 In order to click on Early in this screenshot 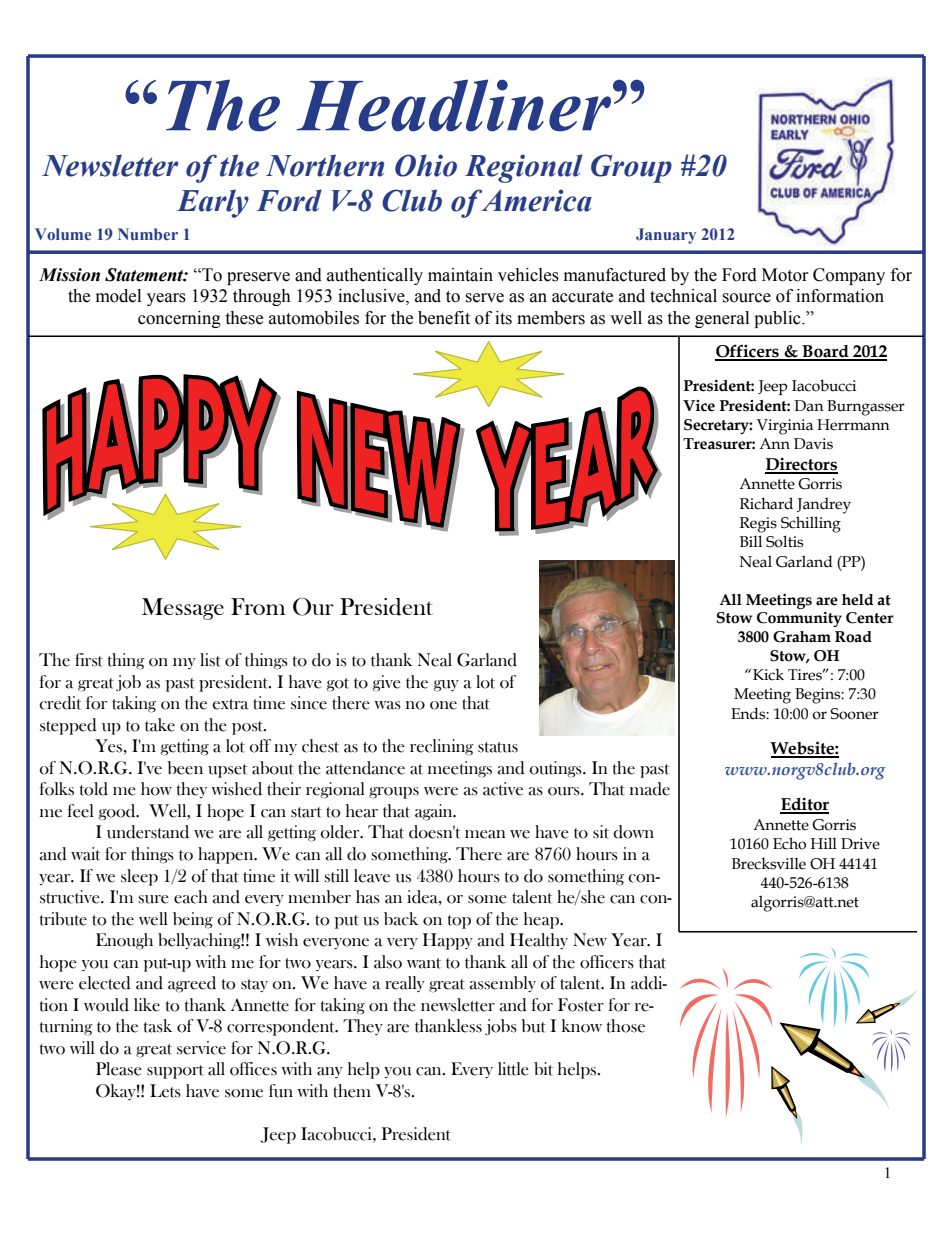, I will do `click(213, 203)`.
